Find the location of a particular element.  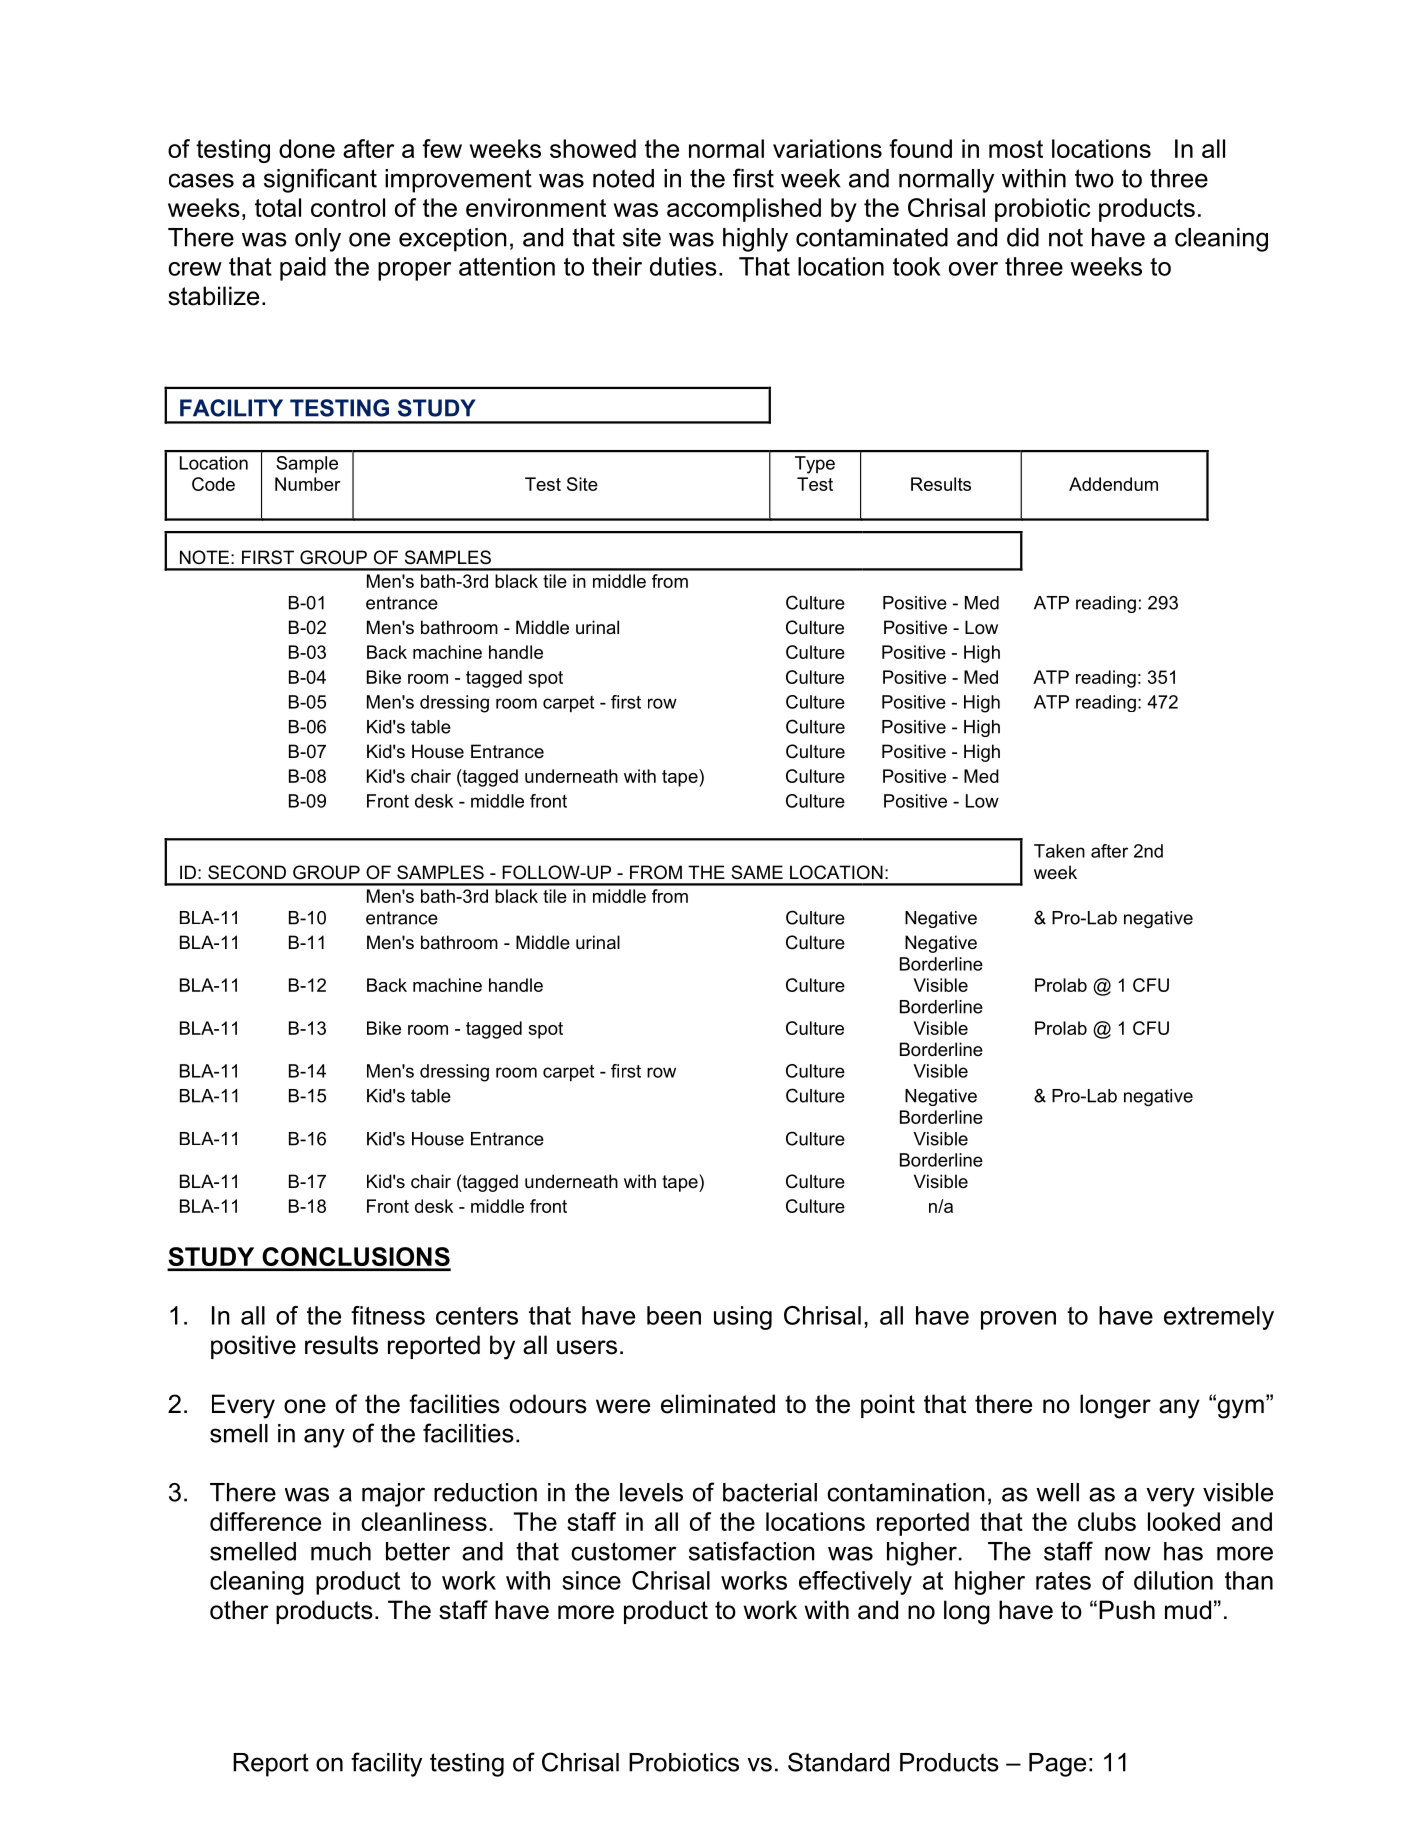

Taken is located at coordinates (1059, 851).
